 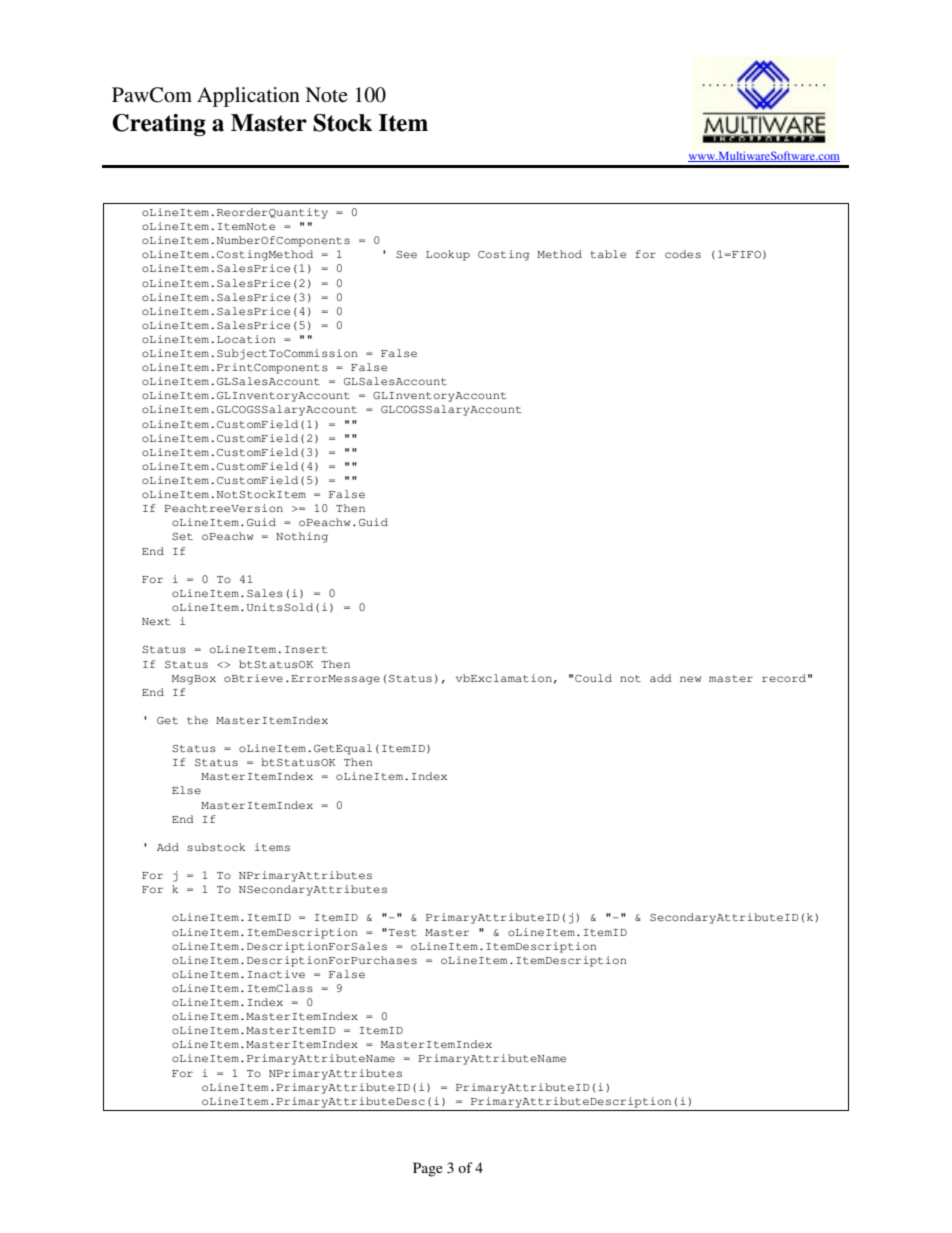 I want to click on See, so click(x=406, y=254).
